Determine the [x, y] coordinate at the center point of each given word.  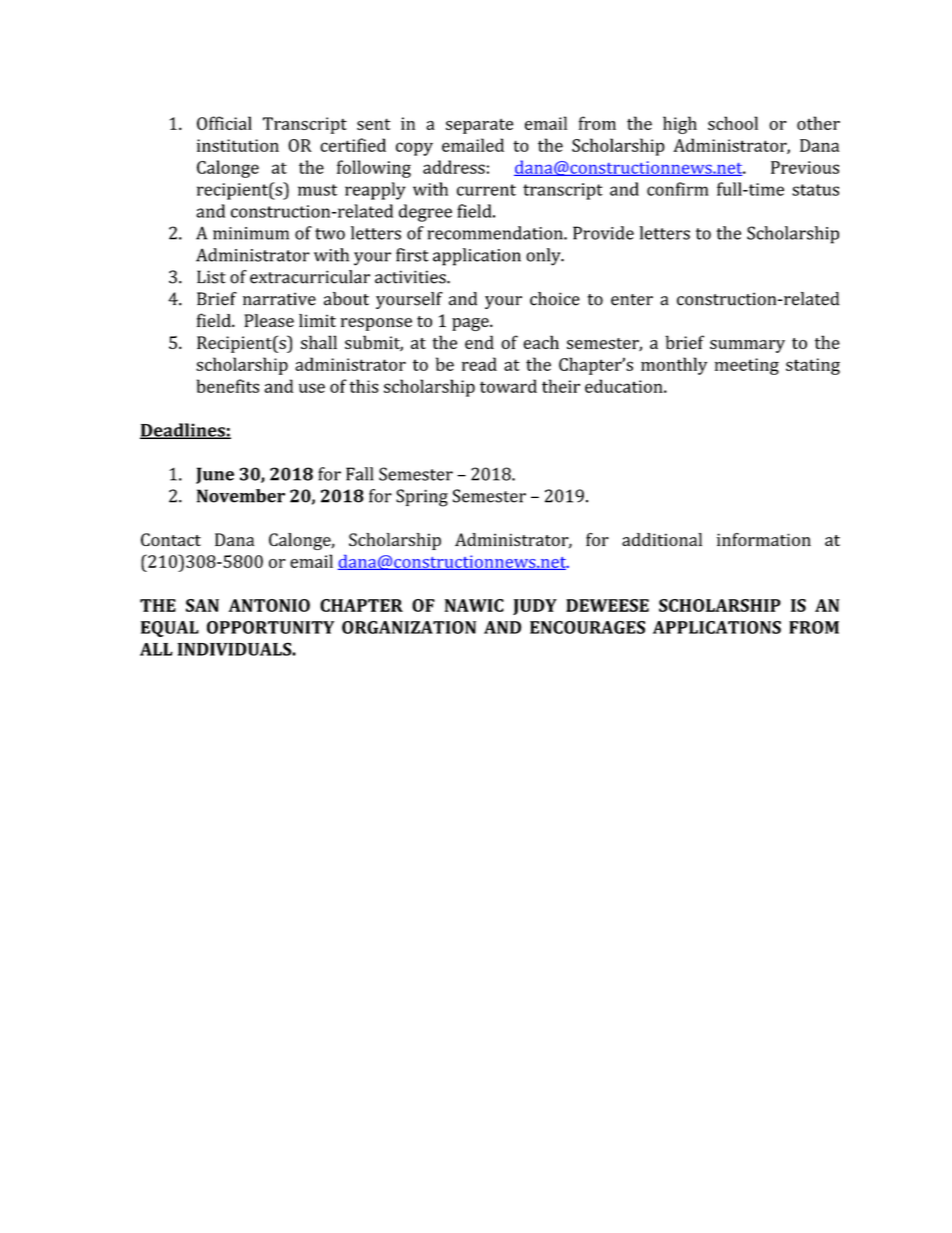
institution [238, 145]
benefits [228, 386]
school [733, 123]
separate [479, 126]
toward [508, 386]
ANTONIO [269, 605]
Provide [603, 233]
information [764, 539]
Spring [422, 498]
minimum [251, 233]
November [241, 496]
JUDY [535, 607]
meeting [747, 366]
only [544, 257]
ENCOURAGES [587, 627]
